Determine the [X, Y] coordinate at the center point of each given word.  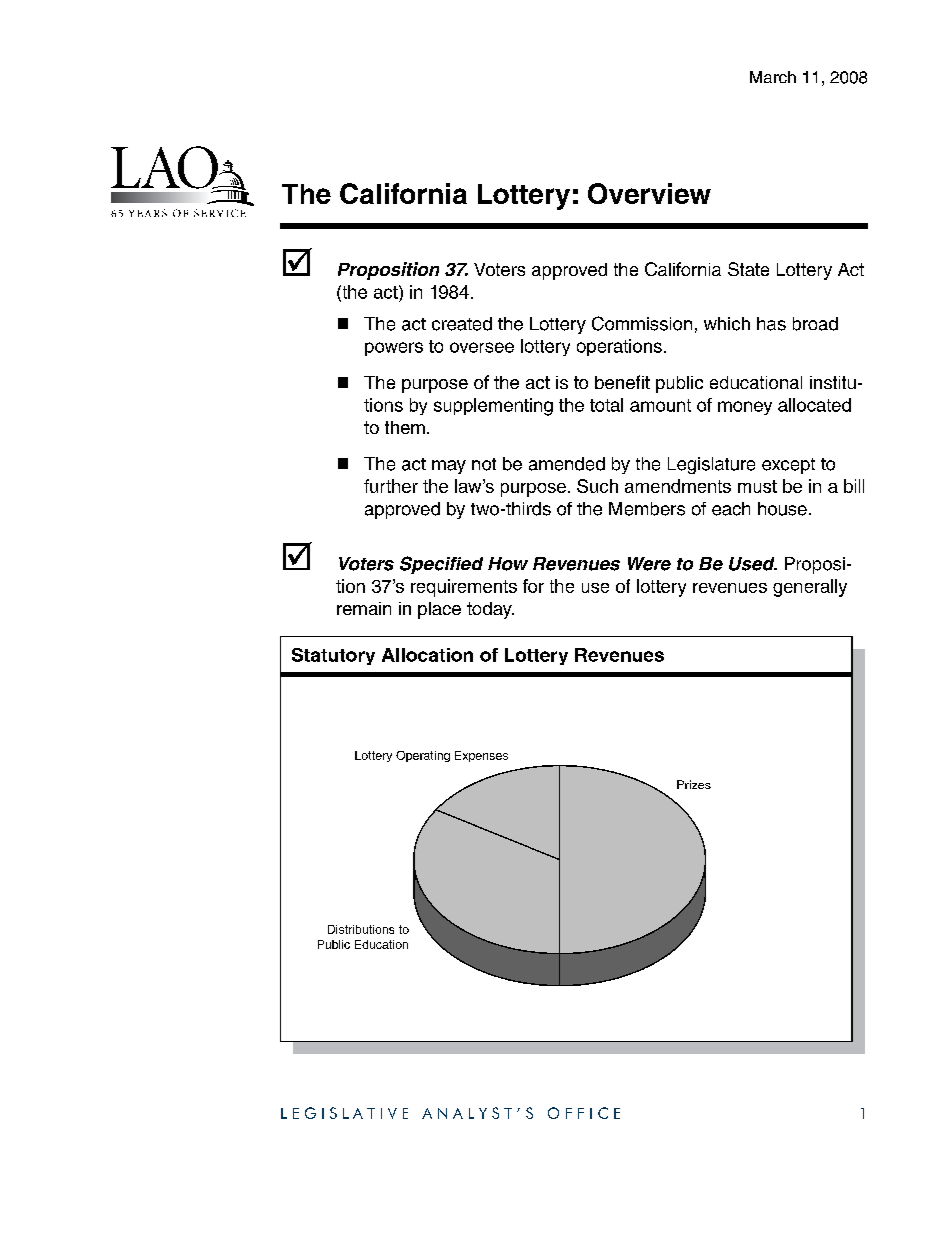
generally [810, 588]
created [462, 324]
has [771, 324]
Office [584, 1113]
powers [394, 349]
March [773, 77]
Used [753, 564]
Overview [649, 193]
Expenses [481, 756]
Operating [423, 756]
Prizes [694, 784]
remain [364, 608]
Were [649, 564]
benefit [622, 382]
